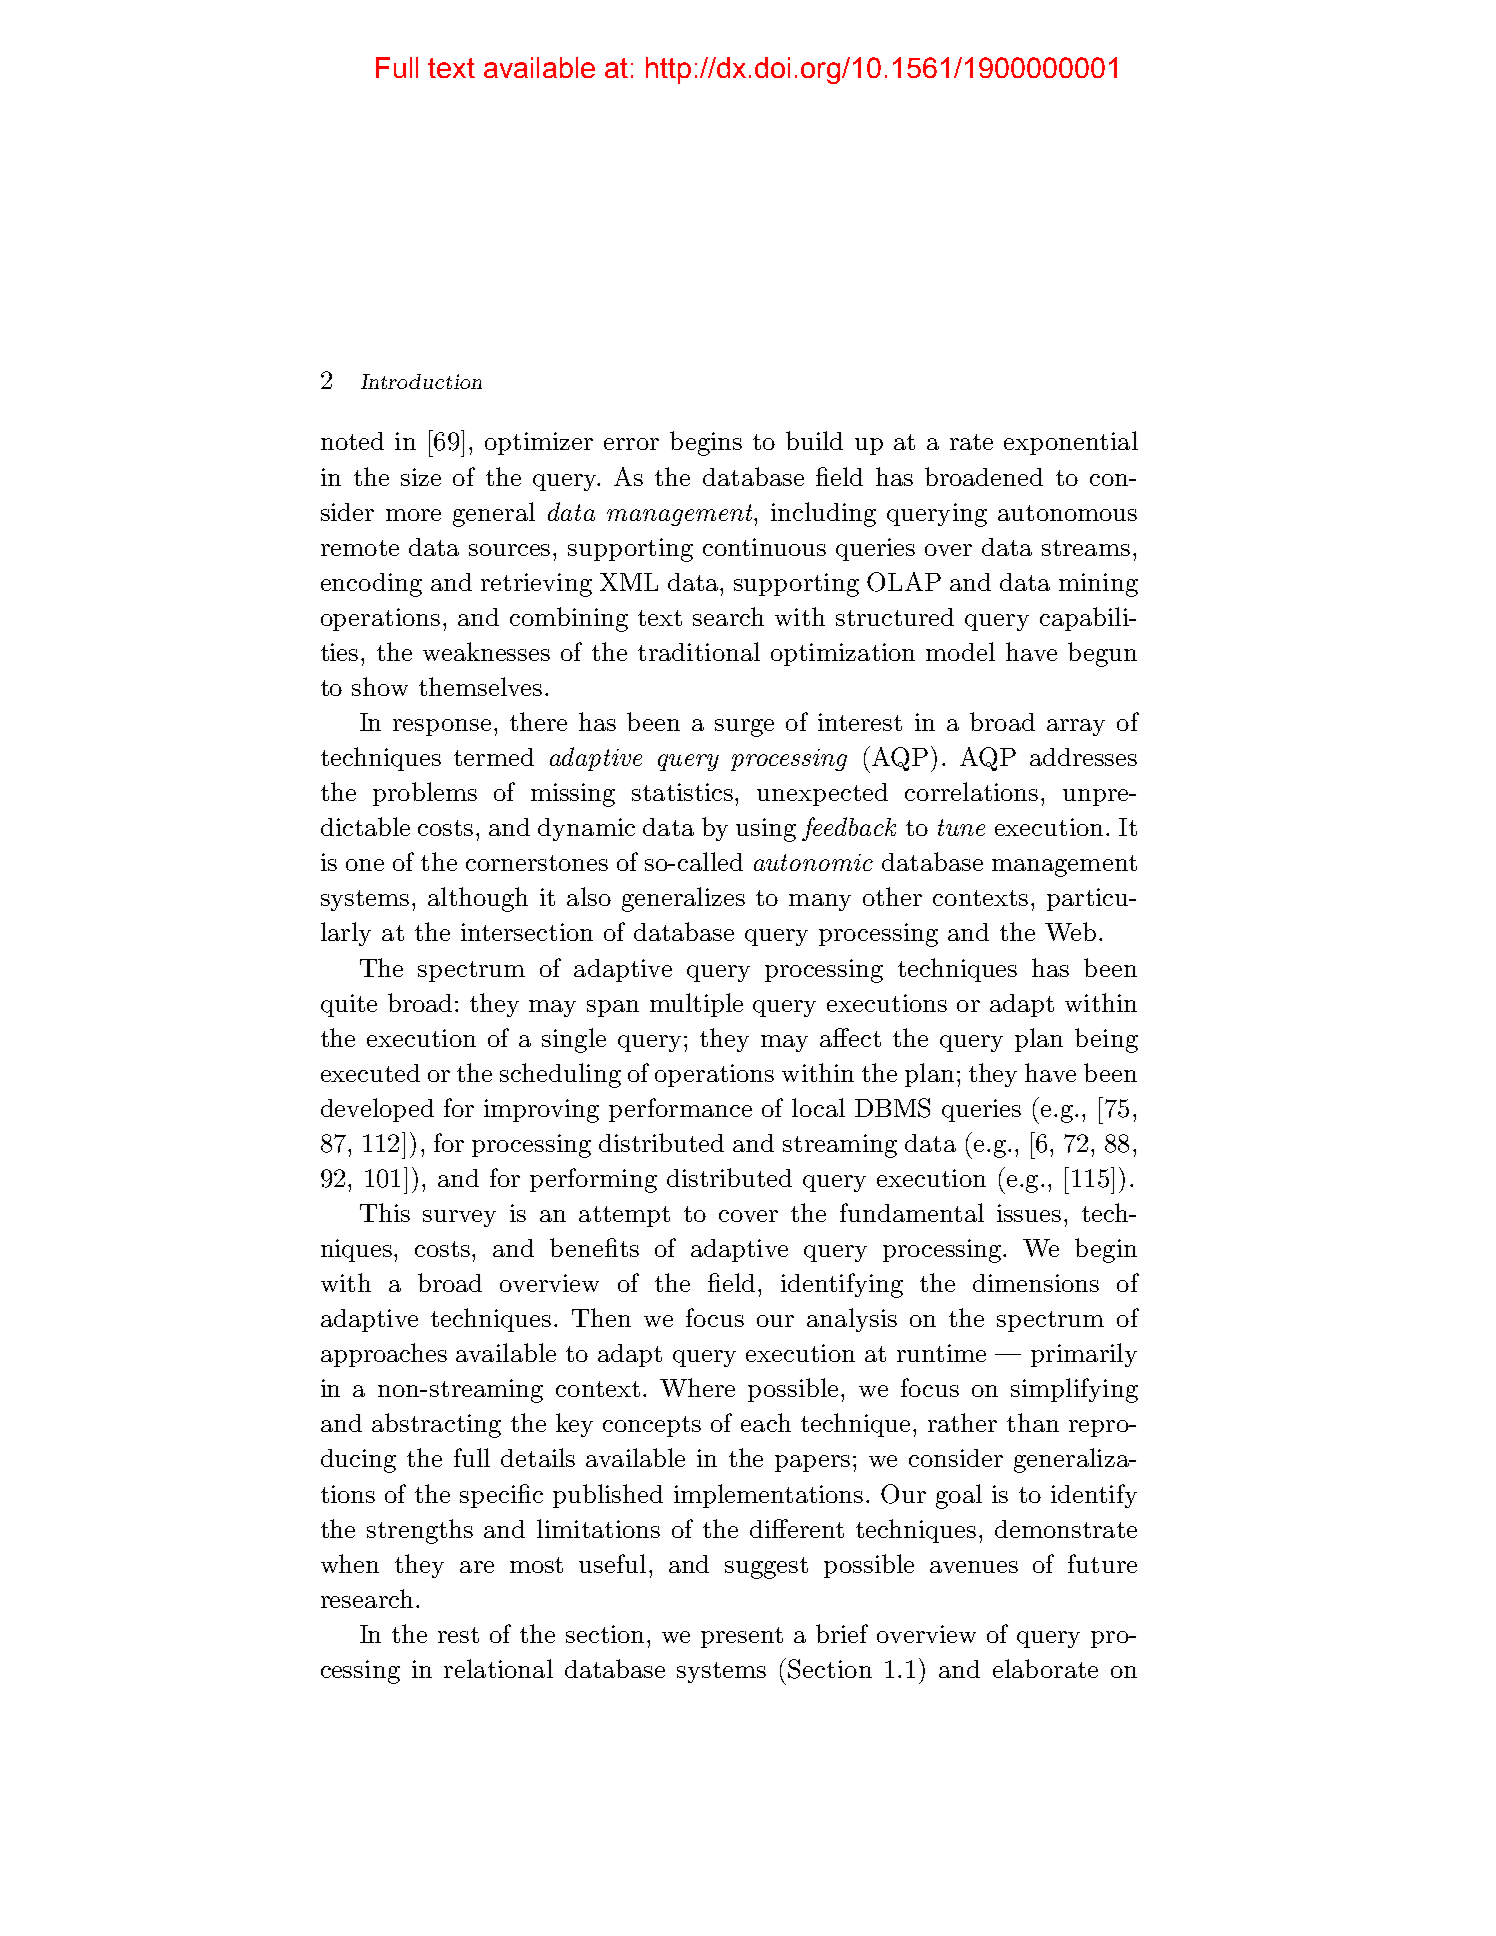 The width and height of the screenshot is (1496, 1936). What do you see at coordinates (486, 651) in the screenshot?
I see `weaknesses` at bounding box center [486, 651].
